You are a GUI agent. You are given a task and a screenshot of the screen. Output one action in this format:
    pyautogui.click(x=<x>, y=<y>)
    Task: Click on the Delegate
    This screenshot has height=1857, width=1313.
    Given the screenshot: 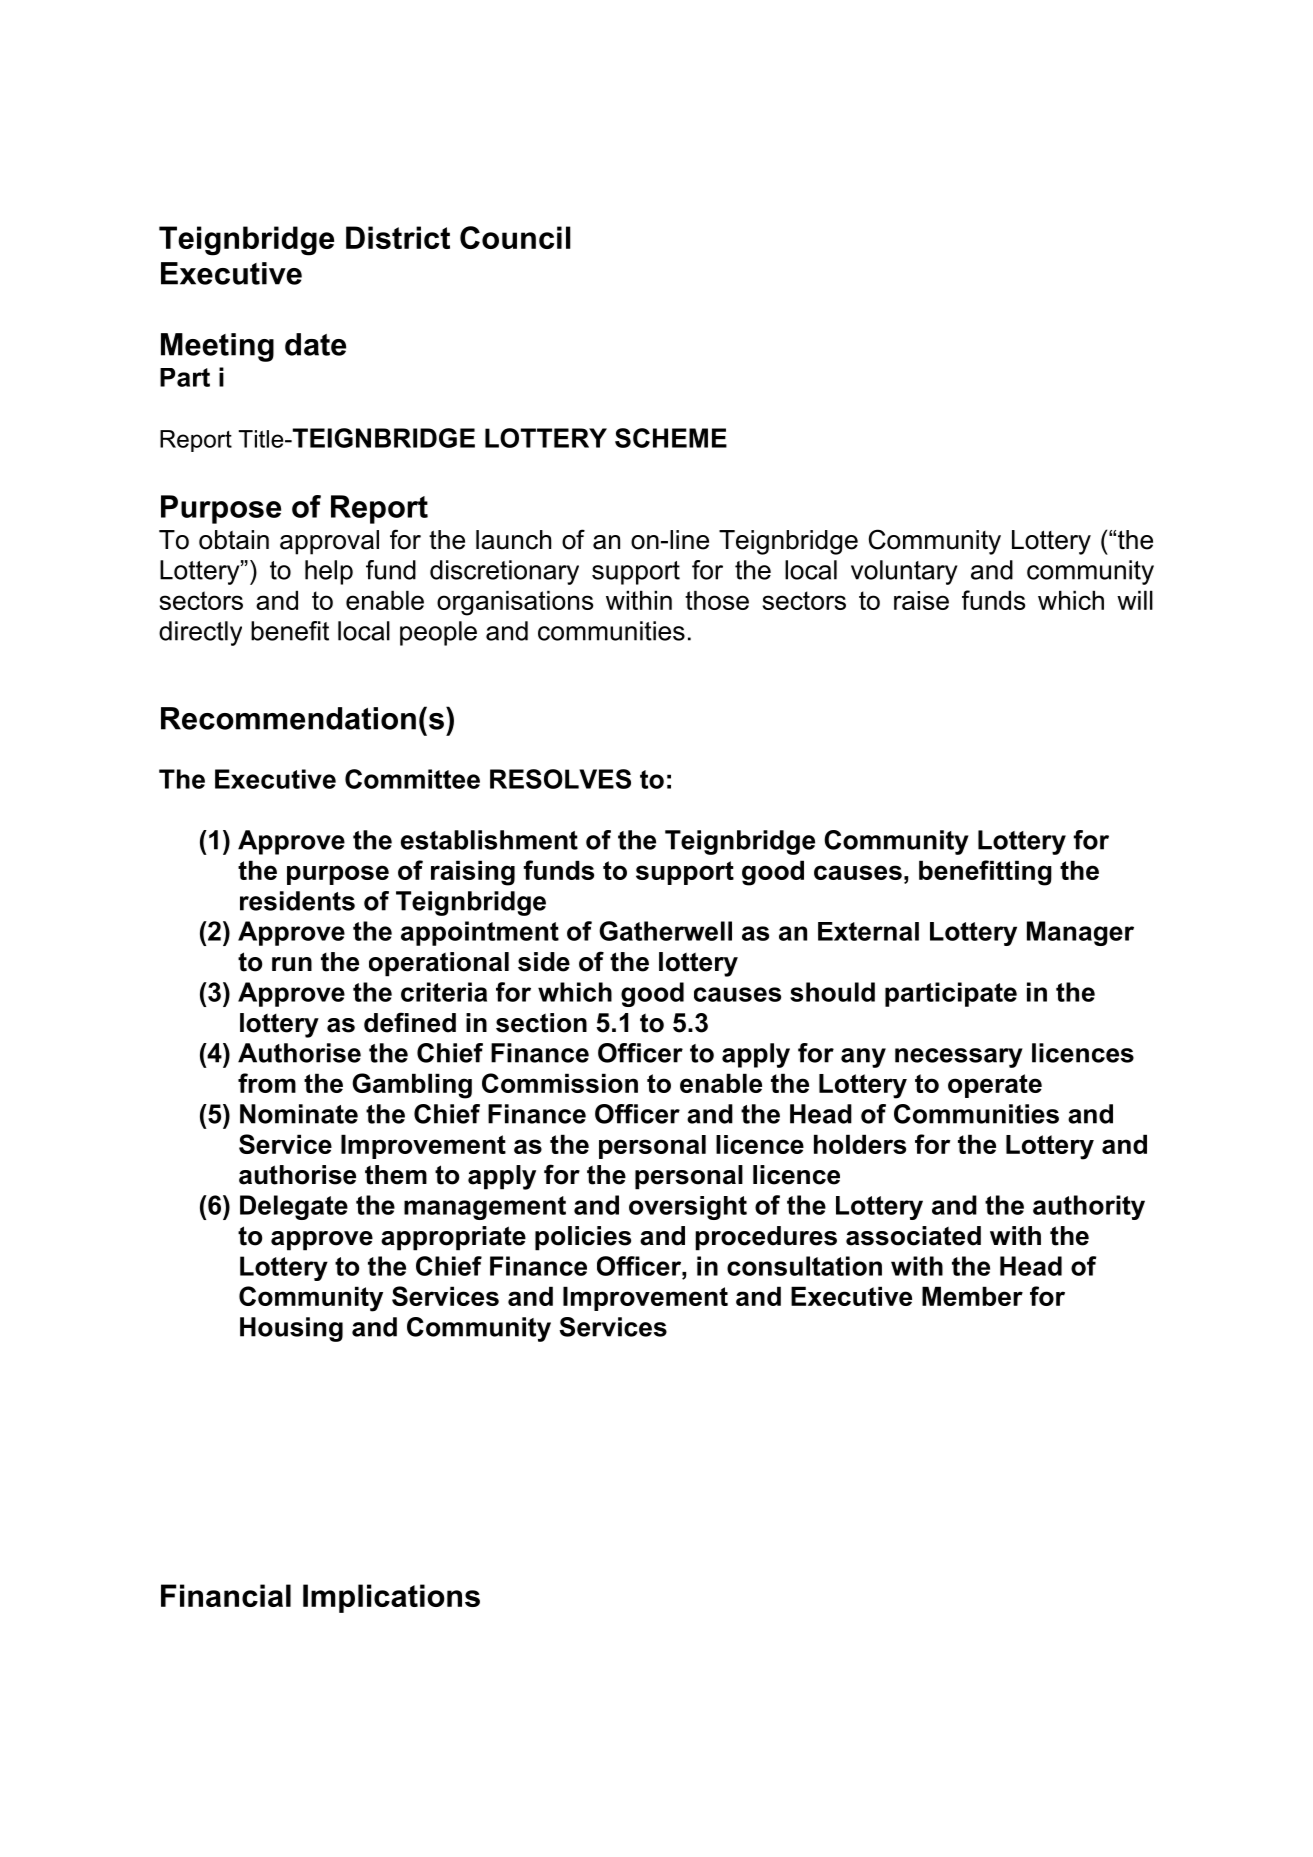 What is the action you would take?
    pyautogui.click(x=294, y=1207)
